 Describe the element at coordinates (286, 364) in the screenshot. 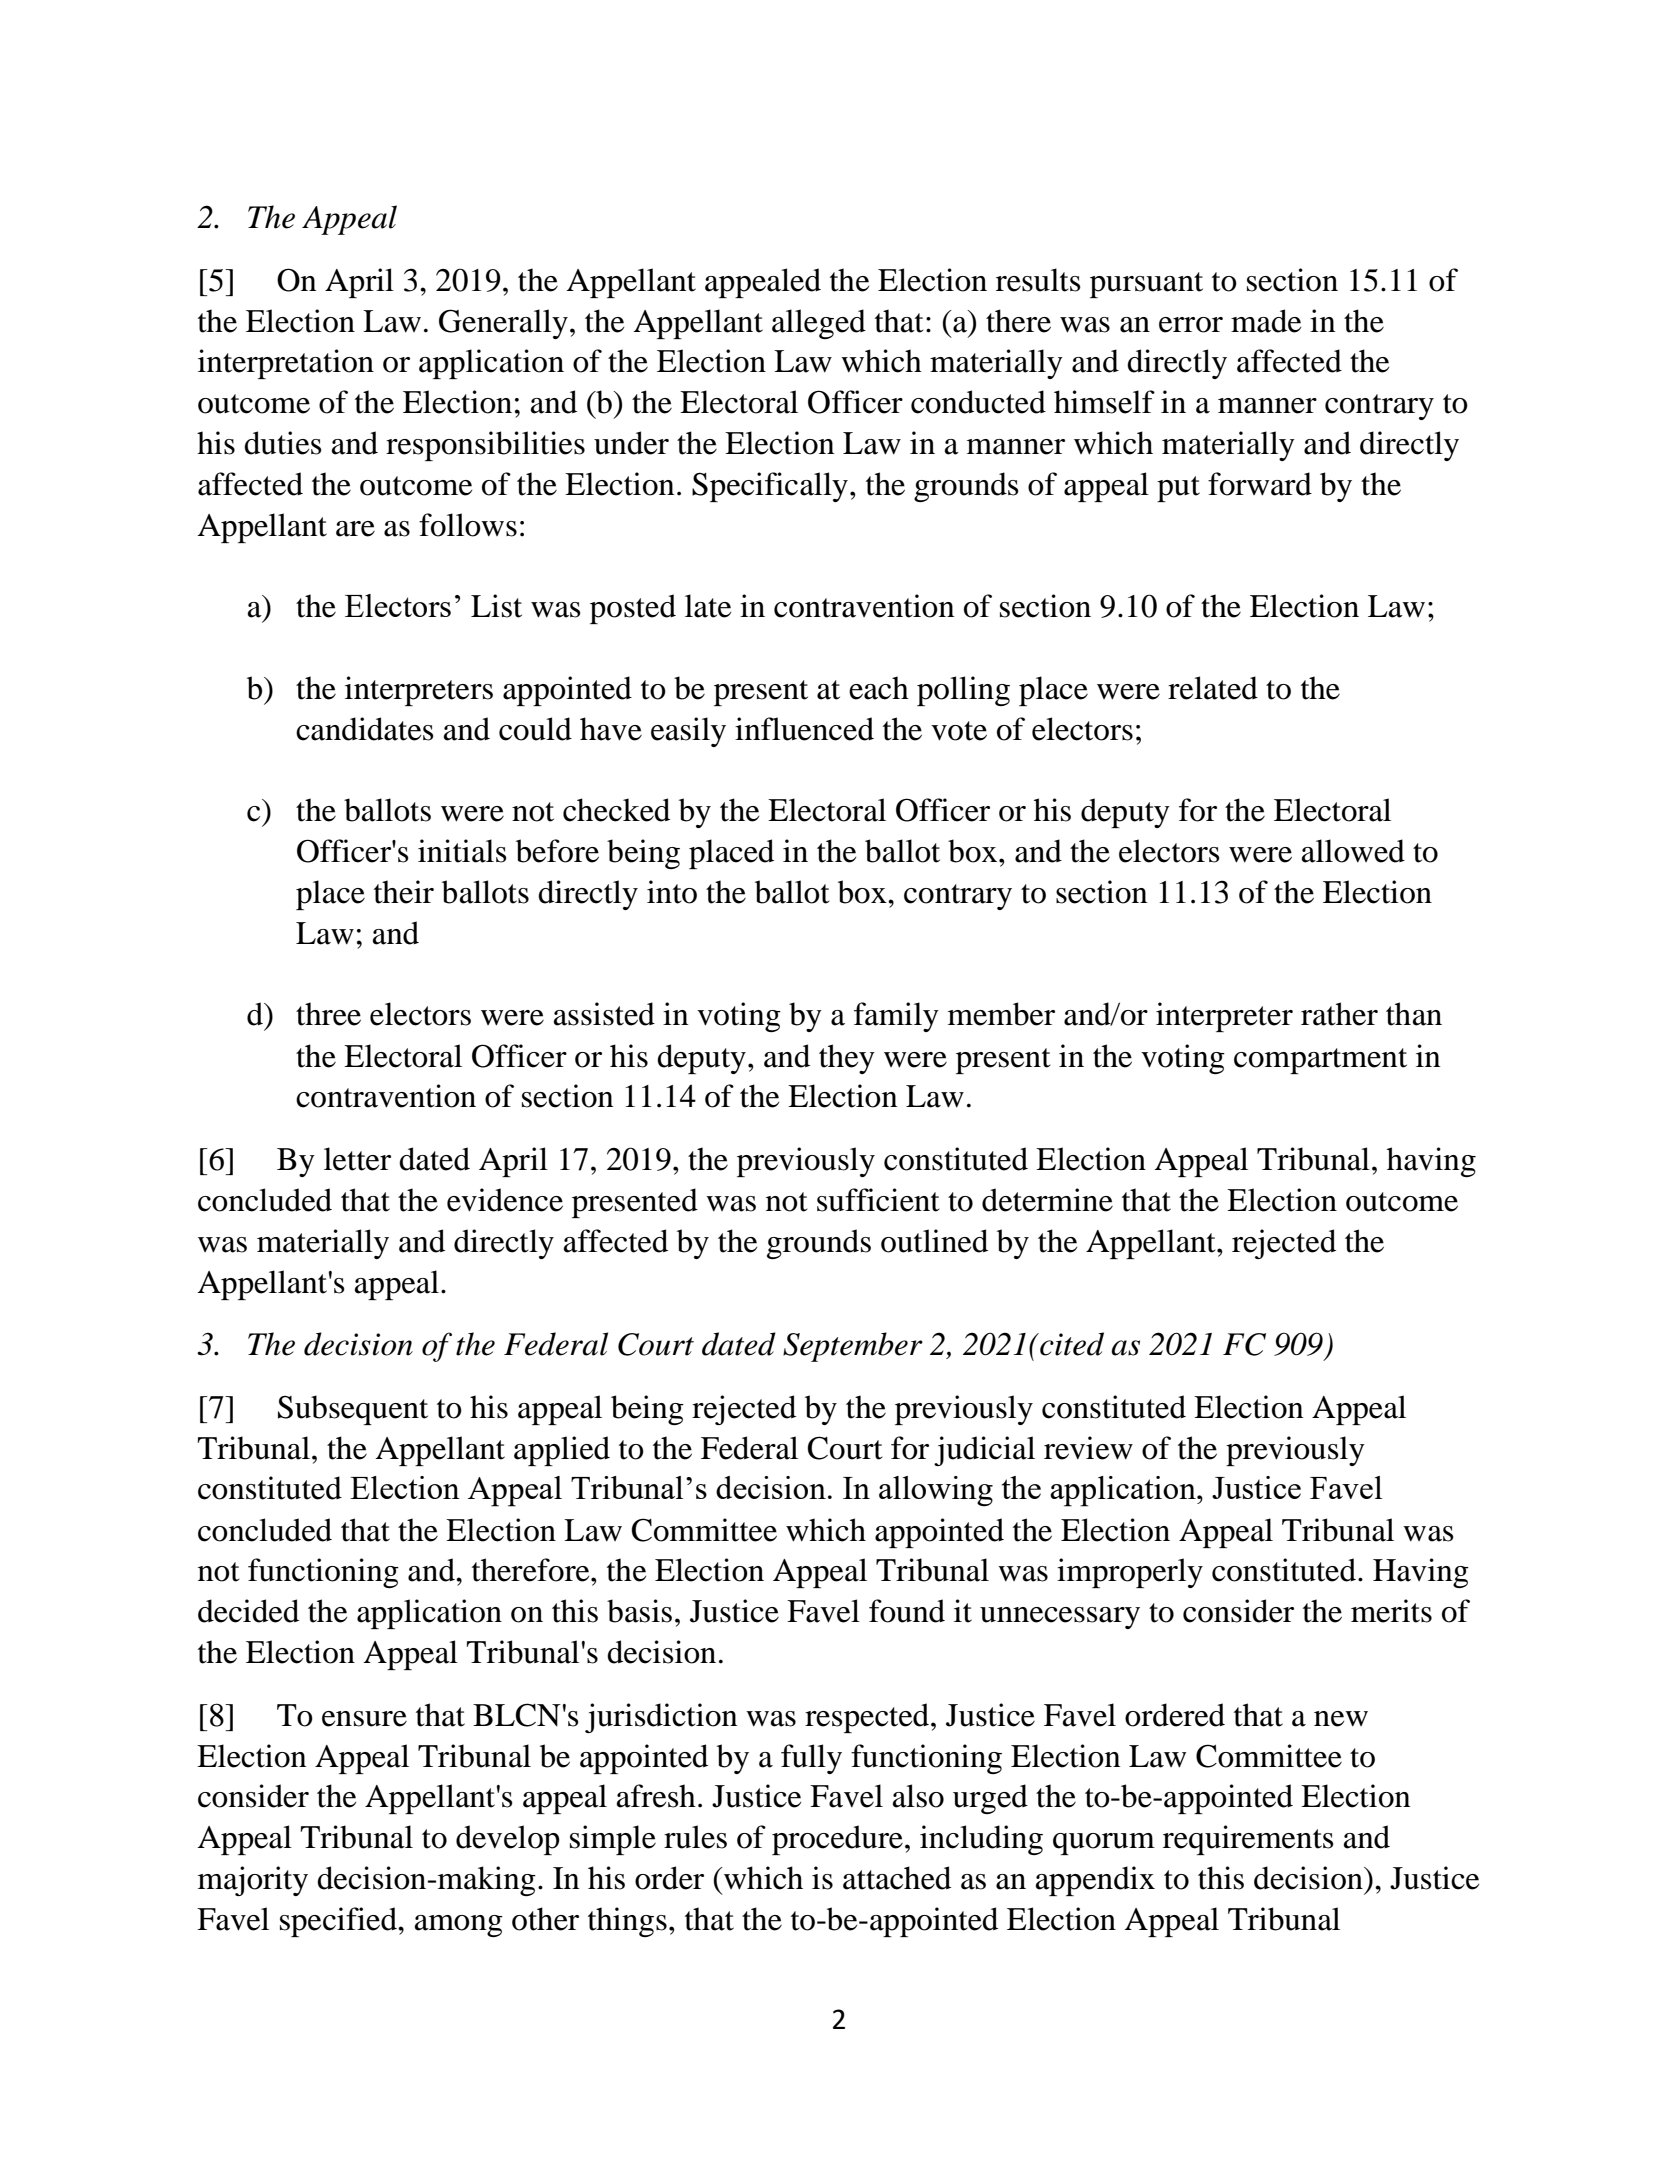

I see `interpretation` at that location.
